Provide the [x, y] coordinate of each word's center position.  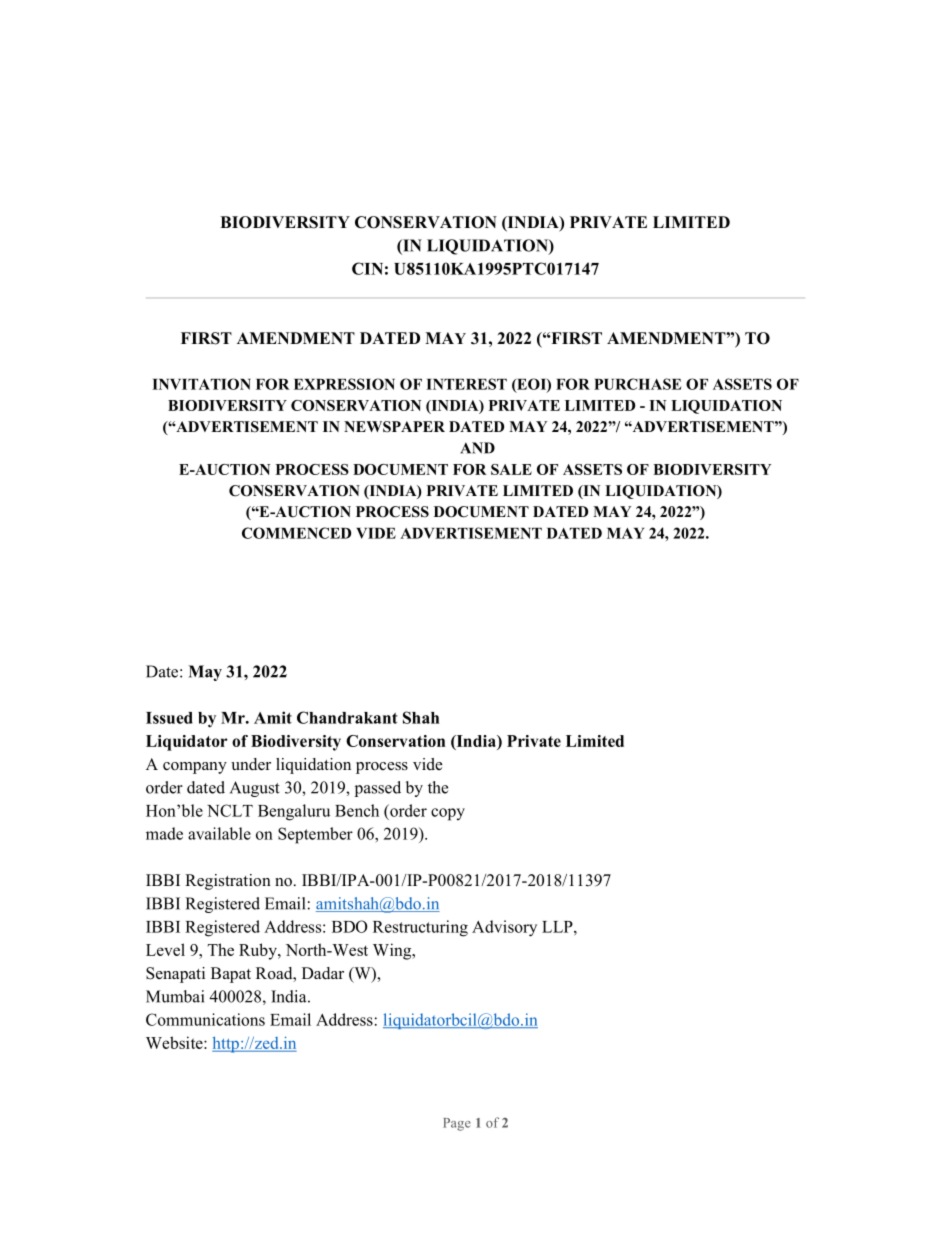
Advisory [504, 928]
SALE [511, 469]
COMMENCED [296, 533]
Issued [169, 718]
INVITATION [201, 384]
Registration [228, 882]
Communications [205, 1019]
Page [457, 1124]
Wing [393, 951]
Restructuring [420, 928]
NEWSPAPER [394, 426]
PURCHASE [637, 384]
